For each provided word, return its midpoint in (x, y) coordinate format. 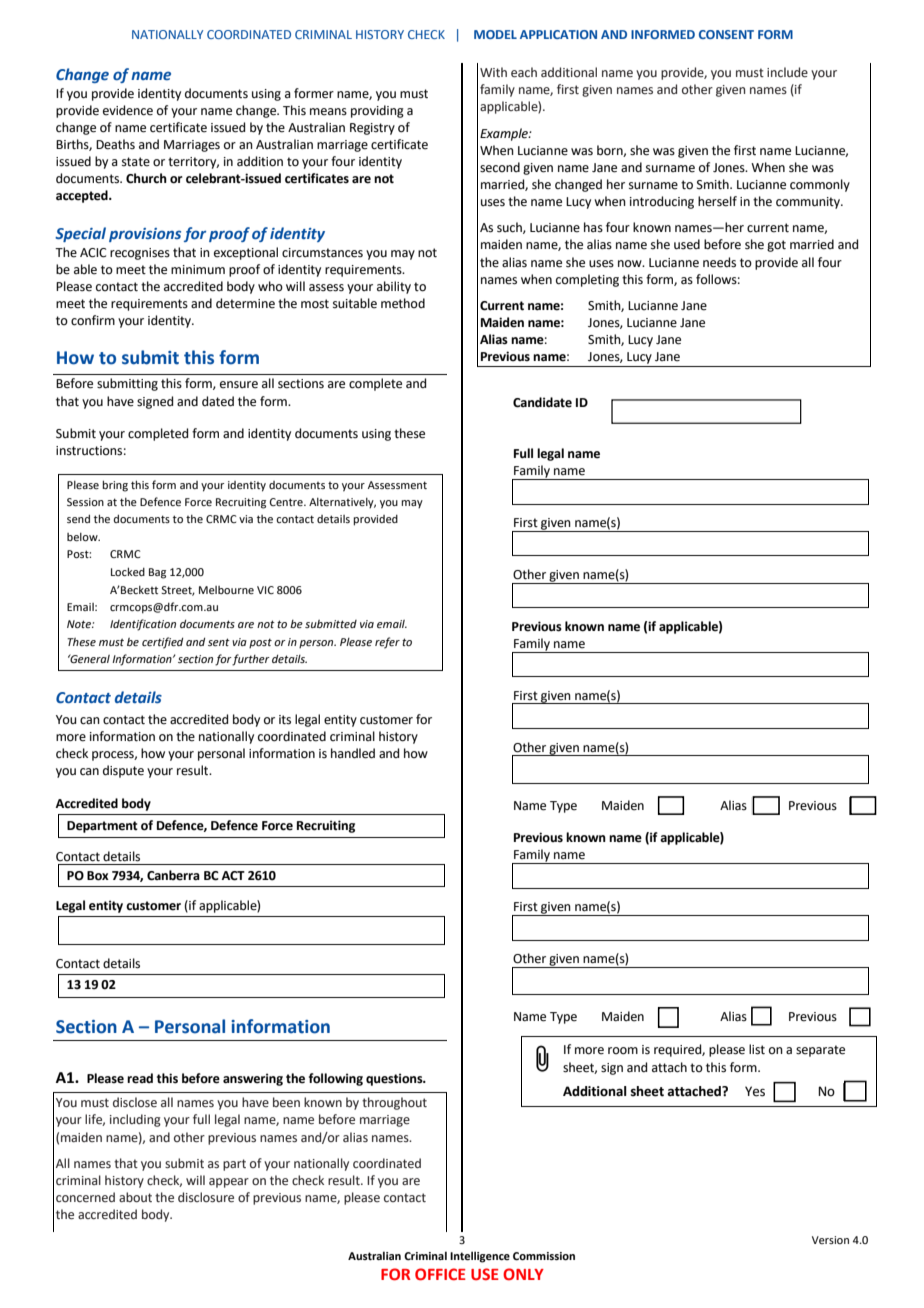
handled (353, 753)
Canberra (173, 875)
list (757, 1049)
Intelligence (480, 1257)
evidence (128, 110)
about (135, 1197)
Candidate (542, 402)
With (493, 72)
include (787, 72)
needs (719, 262)
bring (115, 486)
